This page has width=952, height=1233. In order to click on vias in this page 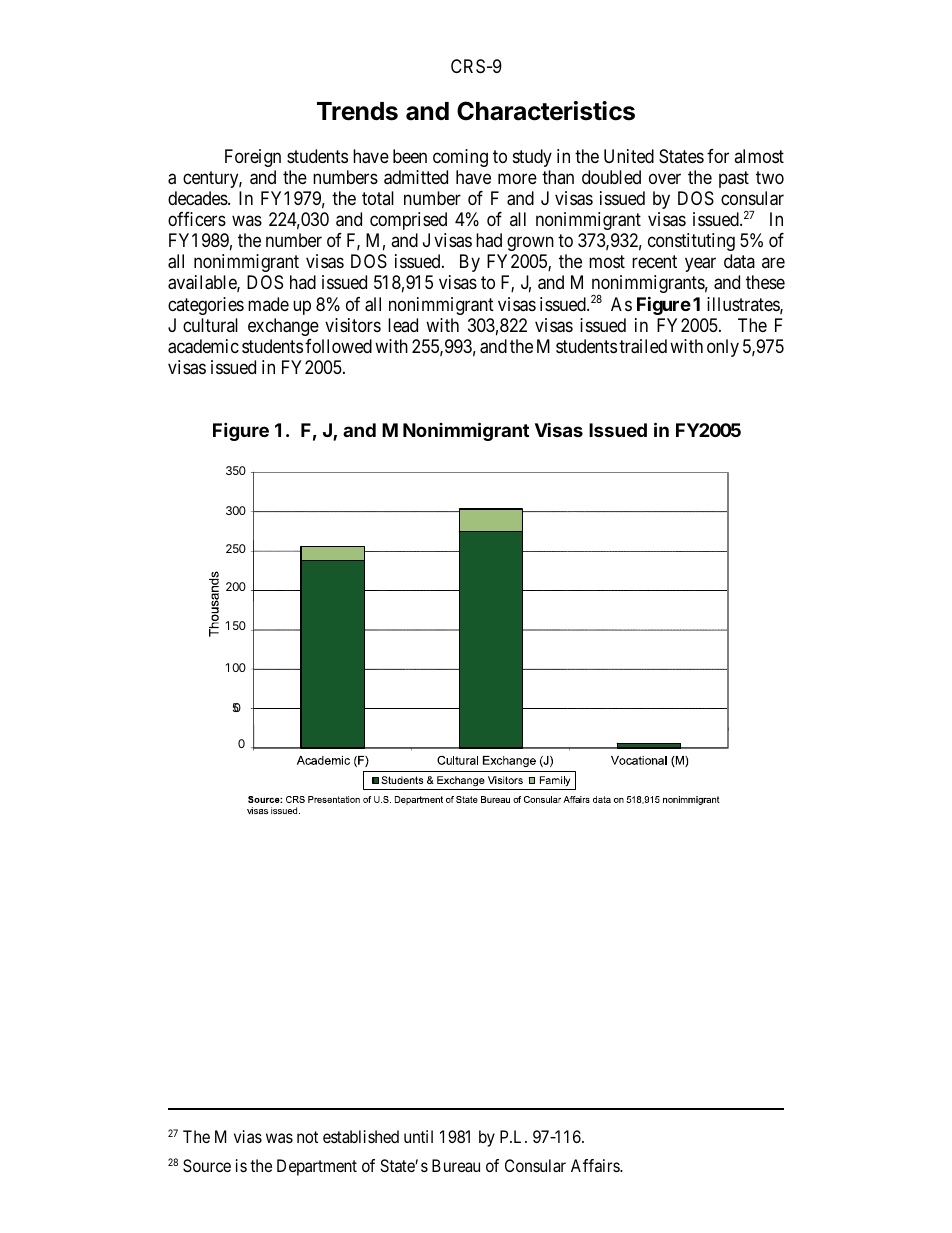, I will do `click(248, 1136)`.
